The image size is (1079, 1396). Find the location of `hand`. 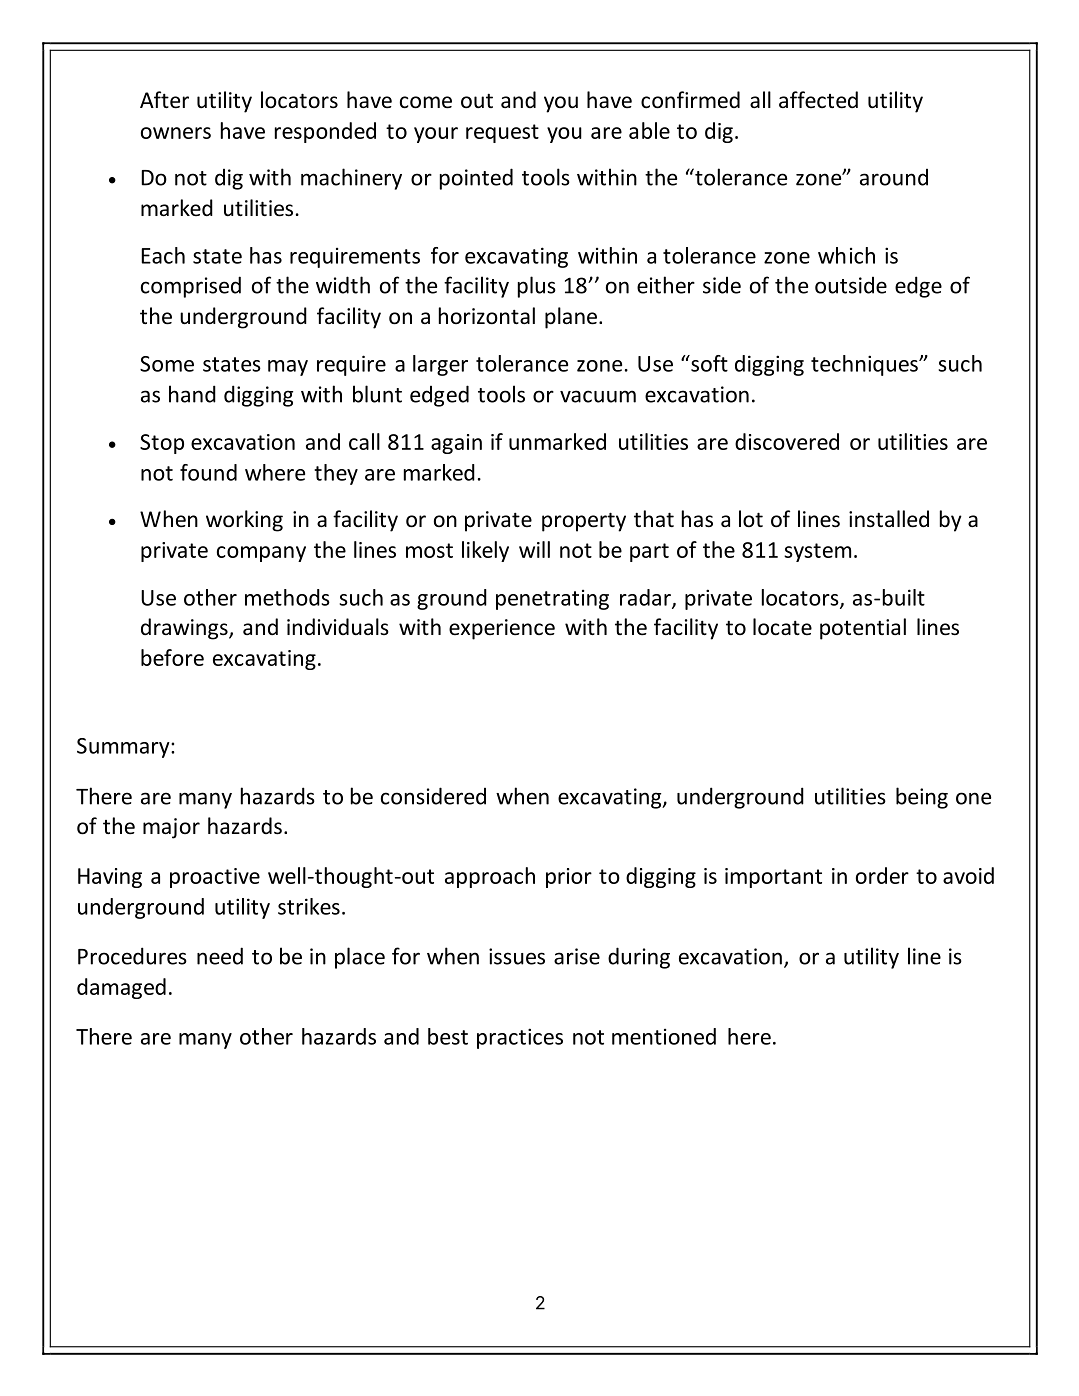

hand is located at coordinates (192, 394).
